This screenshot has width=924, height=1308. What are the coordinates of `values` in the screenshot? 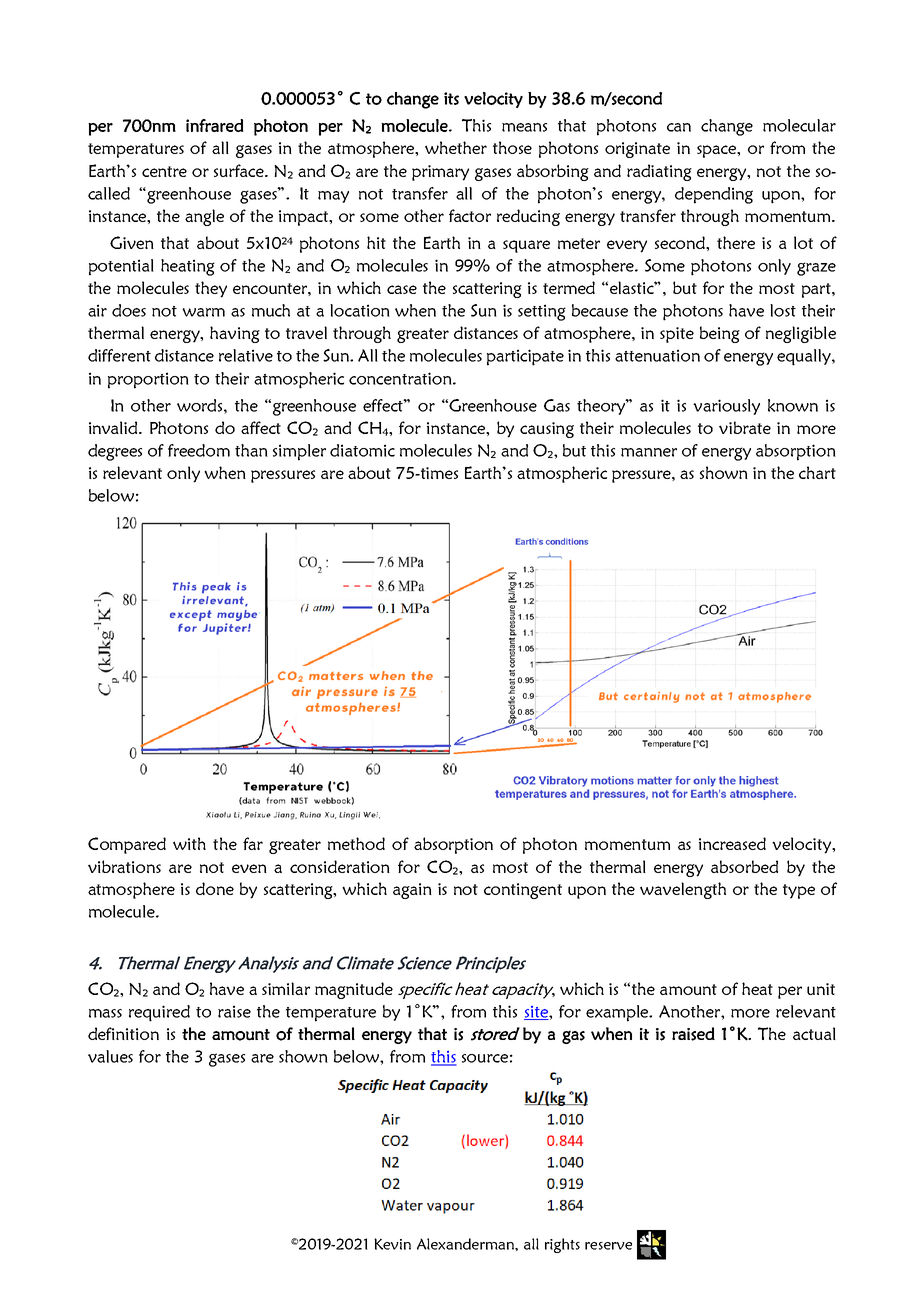 It's located at (110, 1056).
